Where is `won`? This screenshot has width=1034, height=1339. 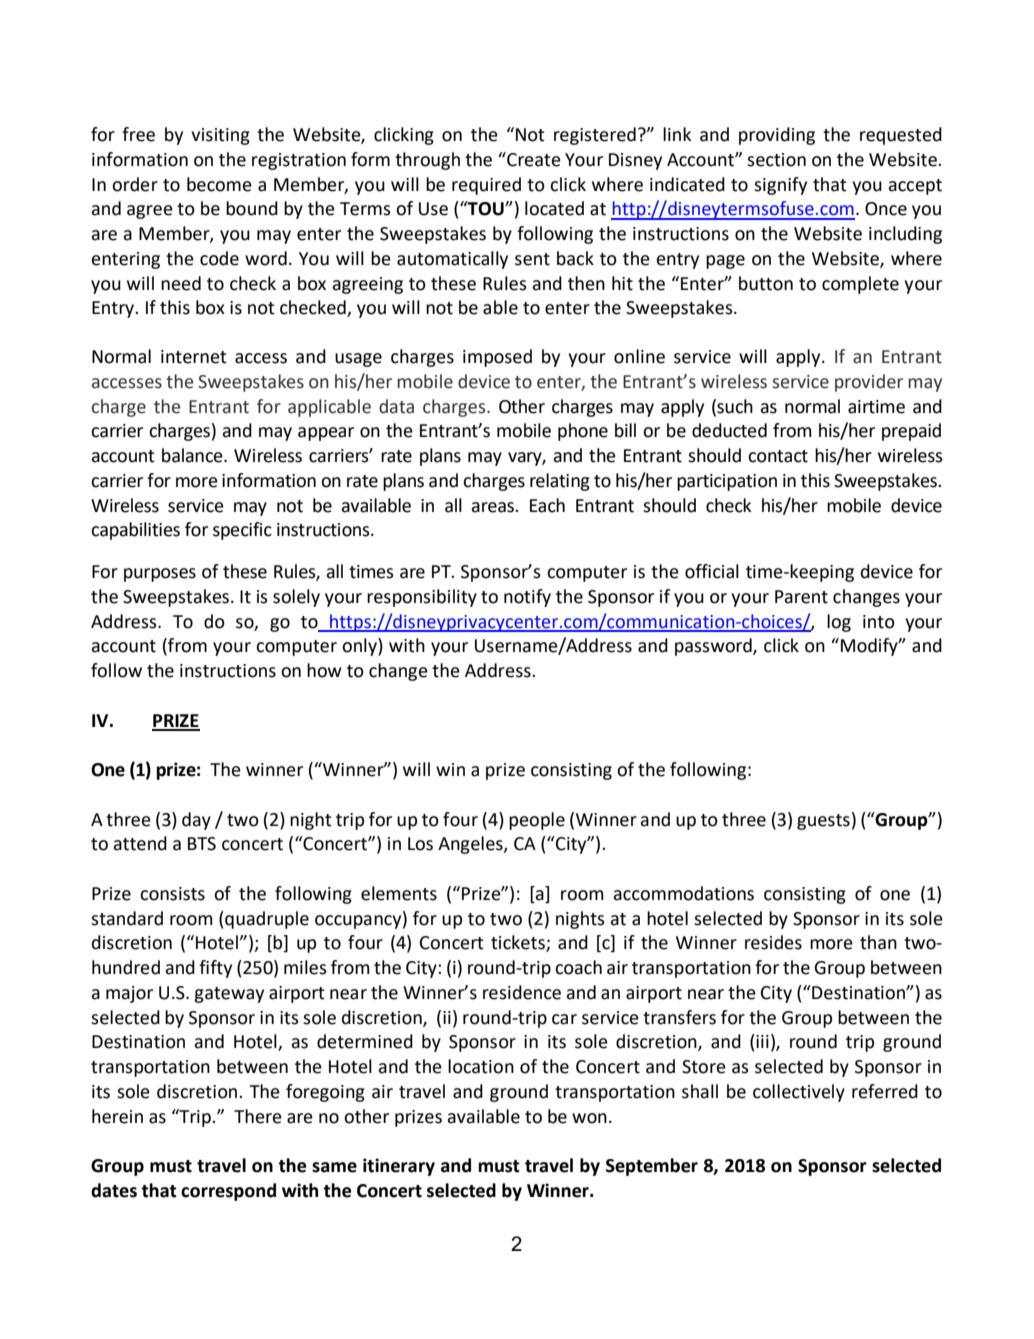 won is located at coordinates (589, 1118).
